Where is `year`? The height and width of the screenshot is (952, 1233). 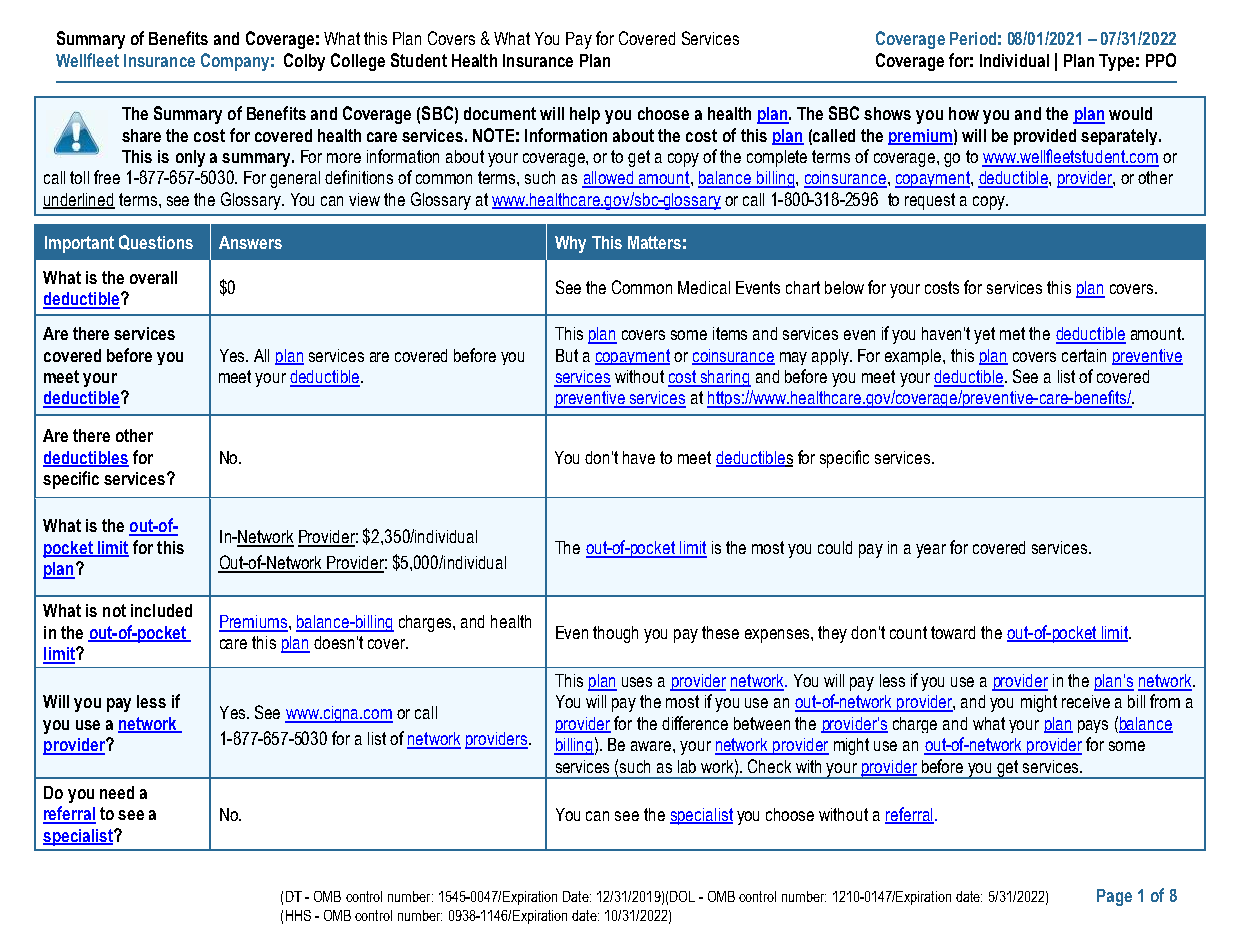
year is located at coordinates (931, 551).
